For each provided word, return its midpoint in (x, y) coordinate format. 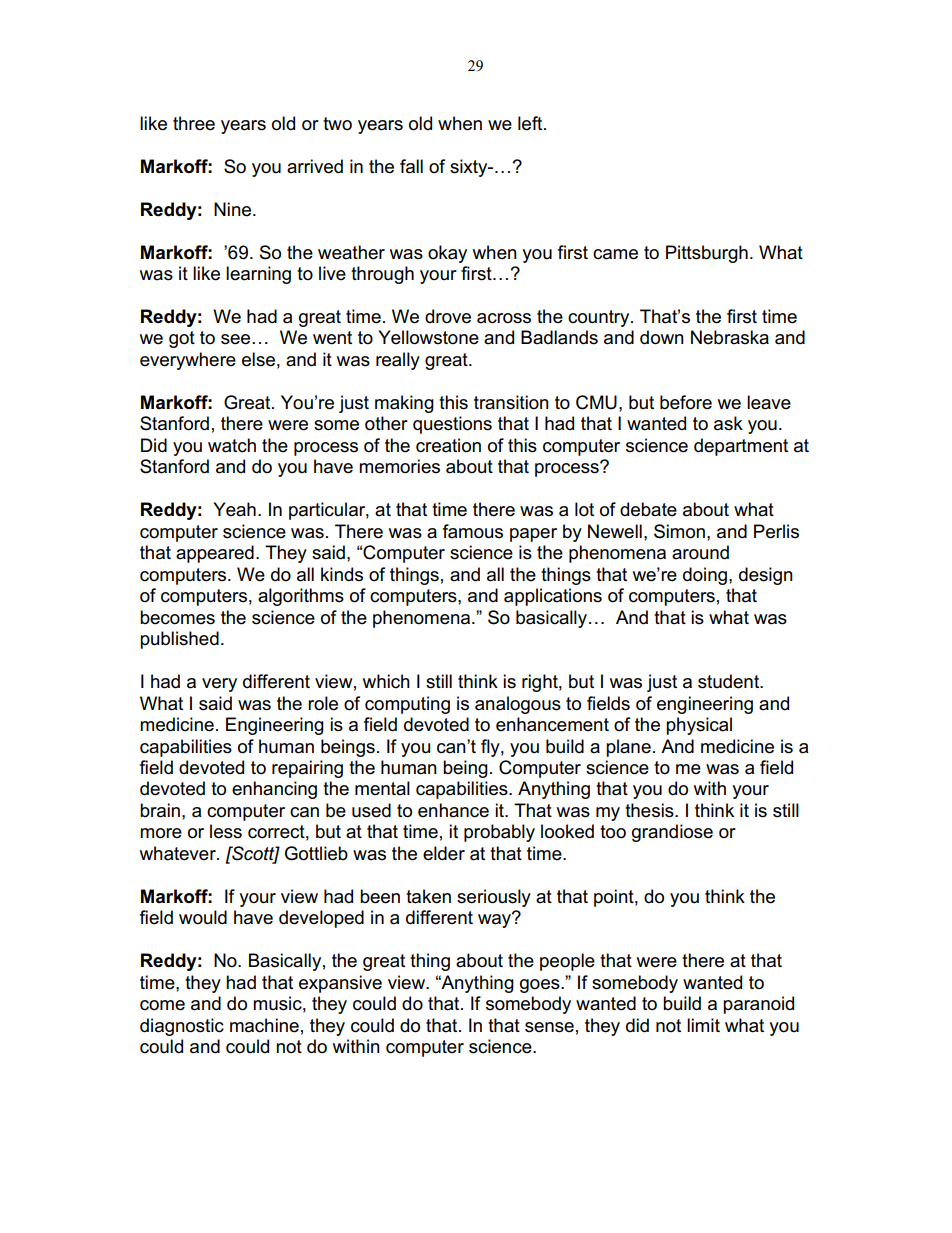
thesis (650, 810)
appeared (215, 554)
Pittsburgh (707, 254)
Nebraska (730, 337)
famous (473, 531)
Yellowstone (428, 337)
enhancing (274, 790)
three (194, 123)
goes (541, 986)
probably (499, 833)
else (258, 359)
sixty (470, 168)
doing (705, 576)
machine (264, 1025)
